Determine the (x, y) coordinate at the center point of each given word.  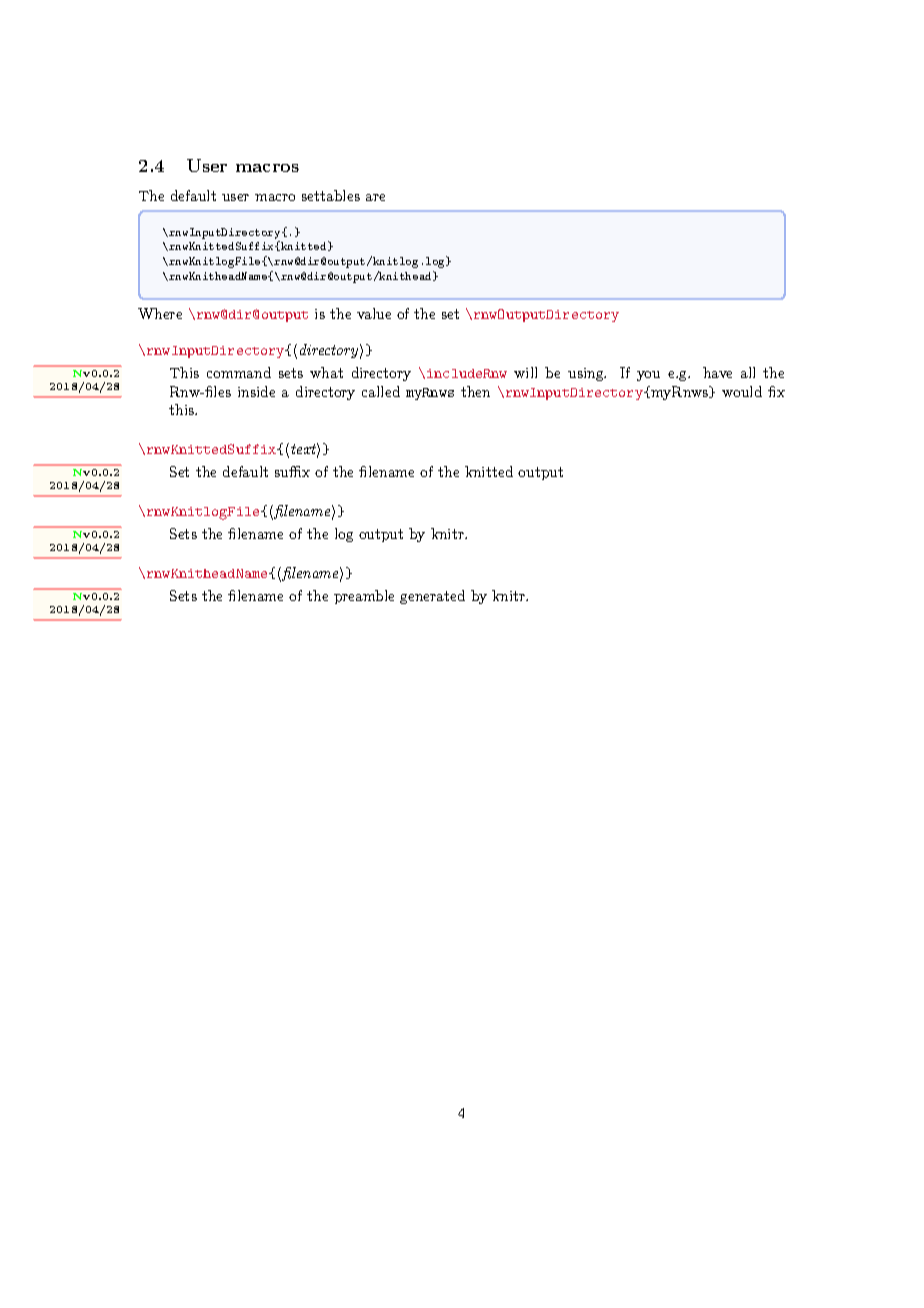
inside (256, 391)
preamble (364, 597)
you (648, 376)
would (742, 391)
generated (432, 597)
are (375, 197)
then (475, 391)
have (717, 372)
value (374, 313)
